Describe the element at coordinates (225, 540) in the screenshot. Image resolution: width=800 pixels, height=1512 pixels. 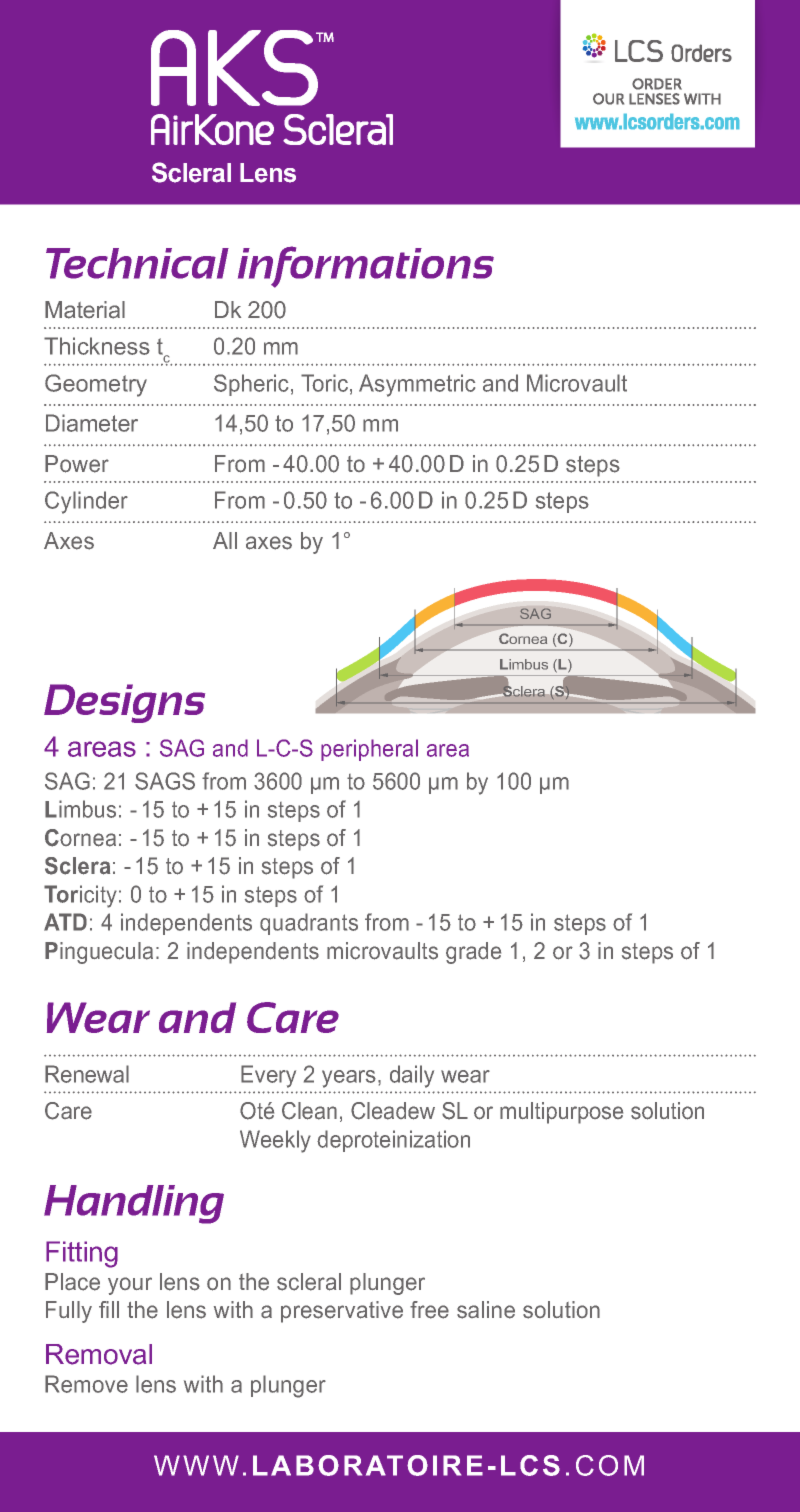
I see `All` at that location.
